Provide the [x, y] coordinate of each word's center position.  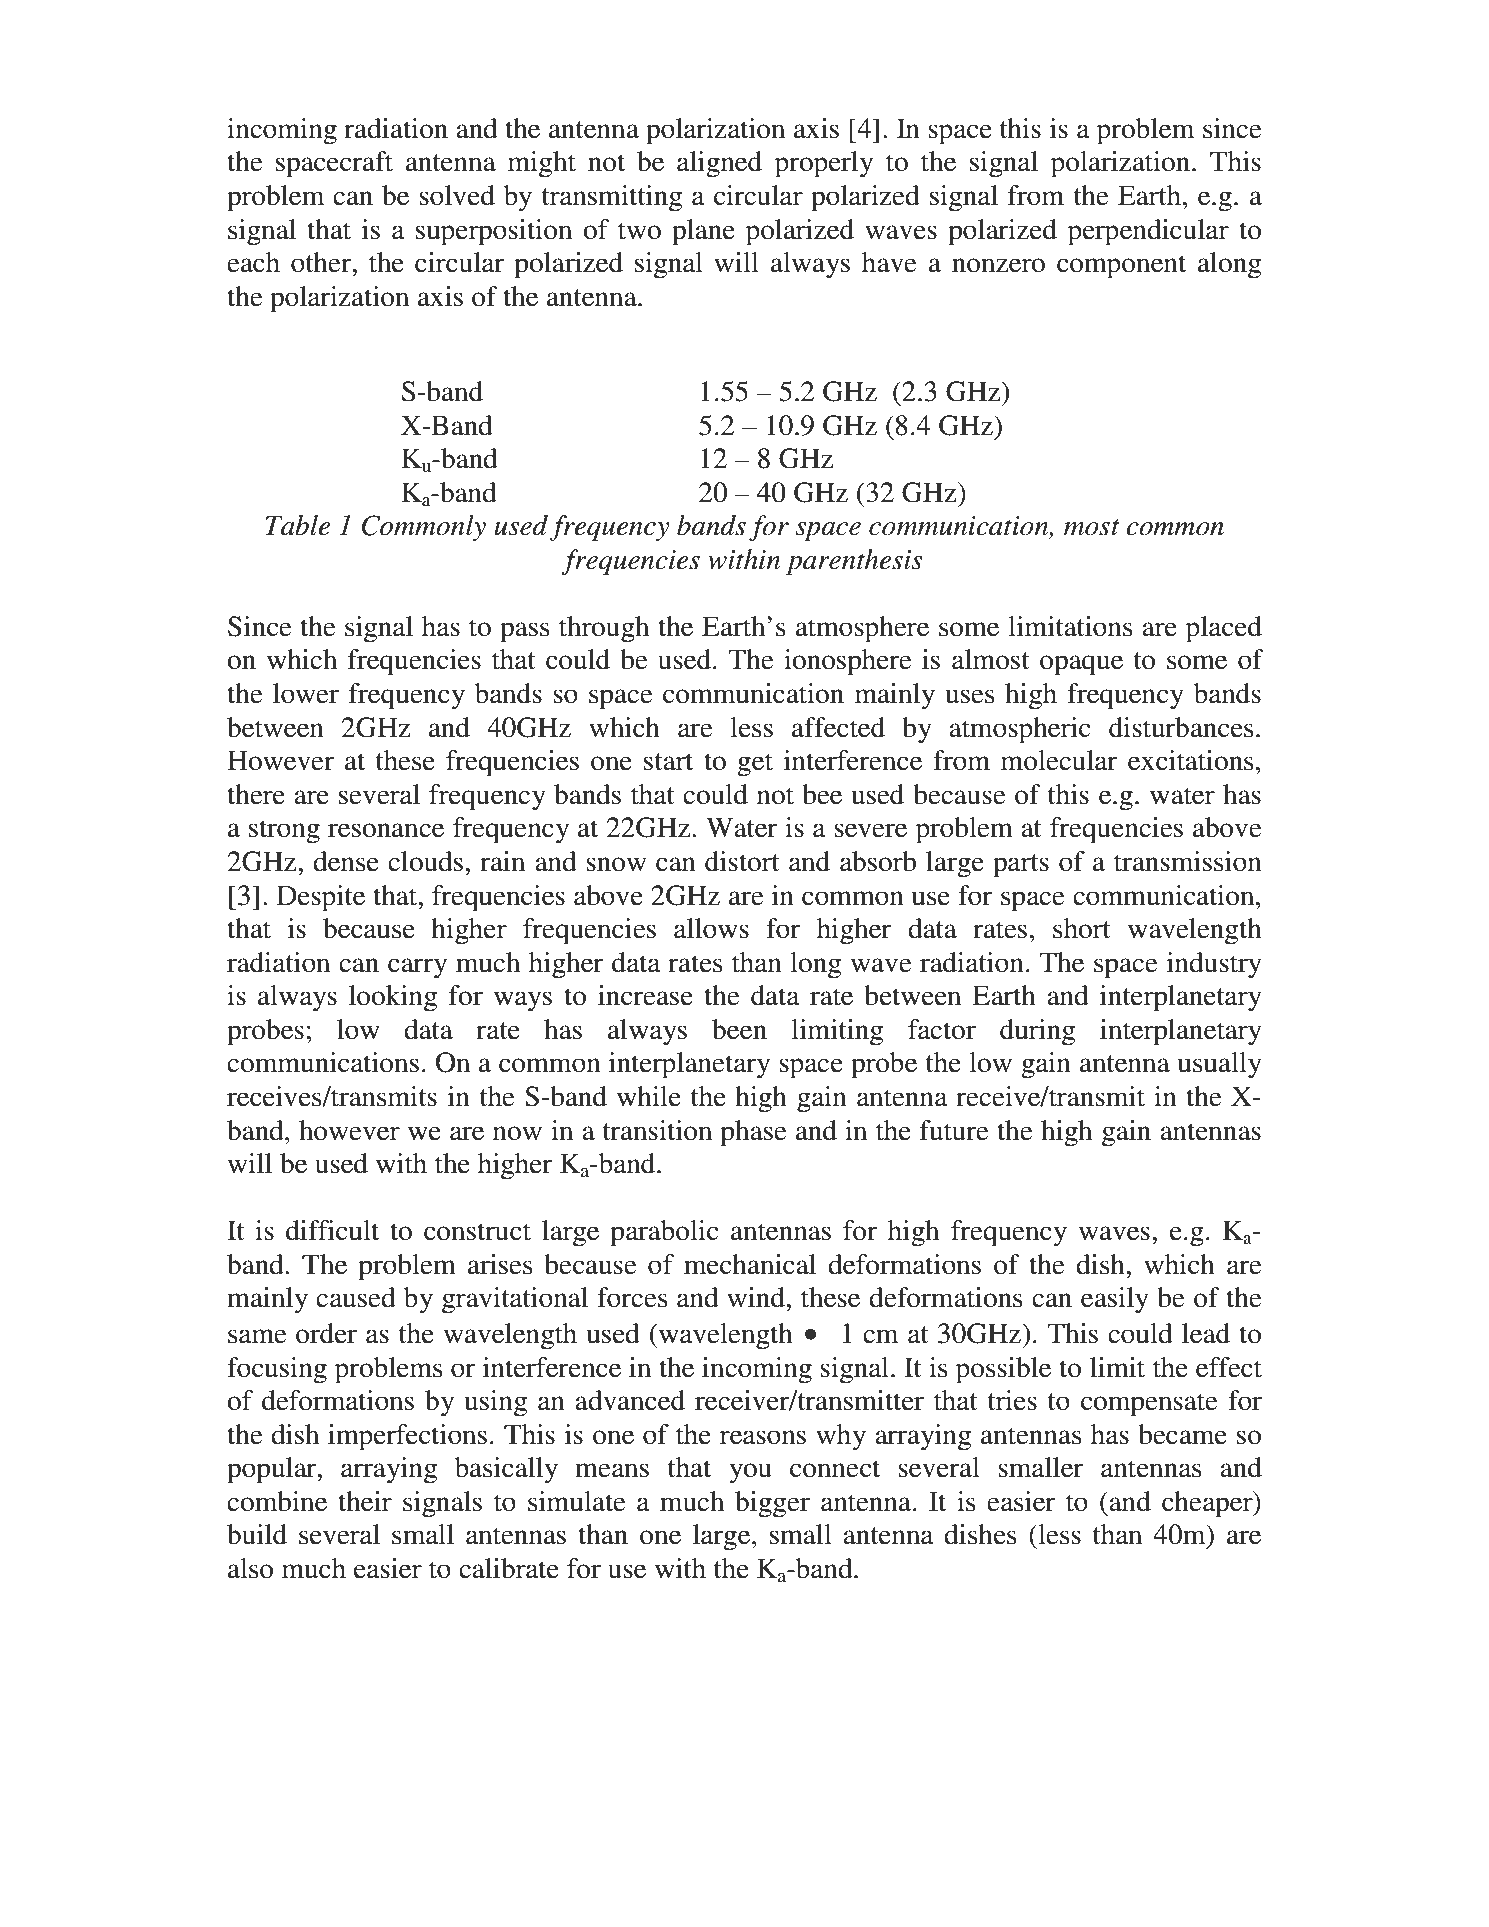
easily [1115, 1300]
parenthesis [854, 562]
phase [753, 1133]
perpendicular [1148, 232]
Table [298, 525]
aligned [719, 164]
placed [1224, 629]
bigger [772, 1504]
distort [742, 861]
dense [346, 861]
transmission [1188, 861]
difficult [332, 1230]
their [365, 1501]
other [322, 262]
